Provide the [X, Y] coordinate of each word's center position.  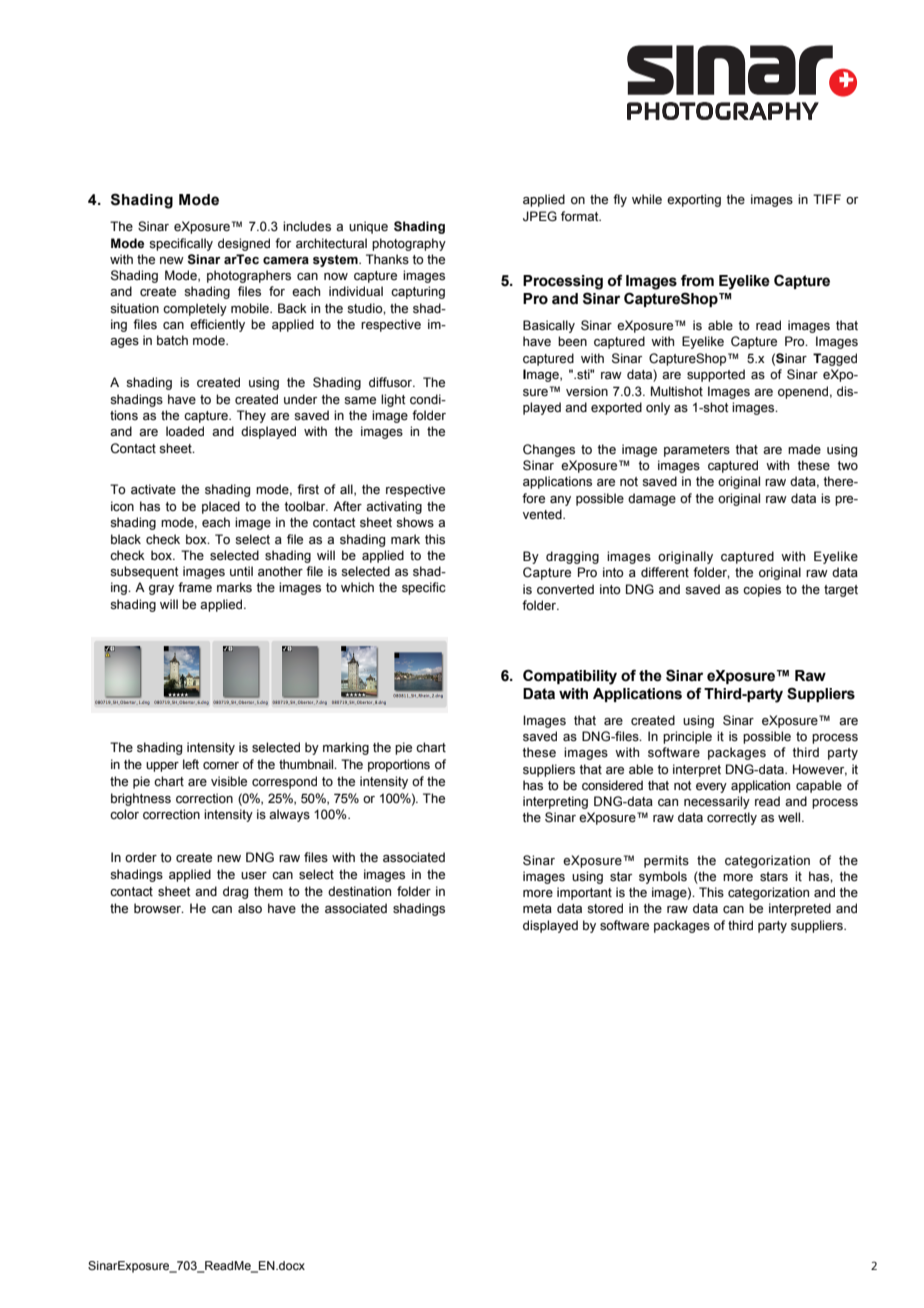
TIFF [827, 199]
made [804, 449]
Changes [549, 450]
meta [537, 909]
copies [762, 590]
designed [244, 244]
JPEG [540, 216]
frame [195, 587]
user [254, 876]
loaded [185, 431]
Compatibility [570, 677]
